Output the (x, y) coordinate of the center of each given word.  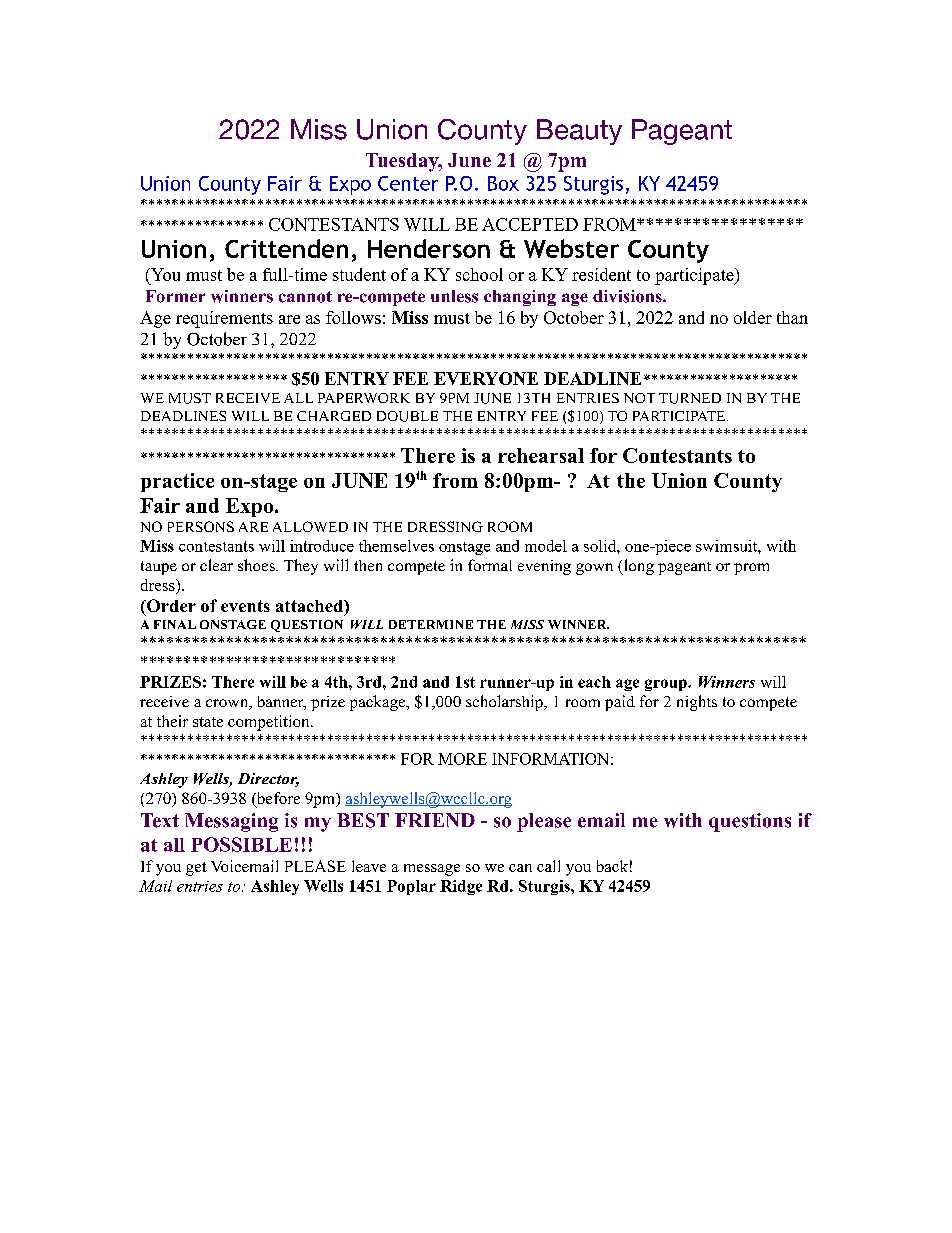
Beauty (579, 132)
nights (697, 703)
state (208, 722)
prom (751, 569)
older (753, 317)
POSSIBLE (241, 844)
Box (503, 183)
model (546, 546)
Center (408, 183)
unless (454, 296)
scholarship (505, 703)
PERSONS (201, 526)
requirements (224, 319)
